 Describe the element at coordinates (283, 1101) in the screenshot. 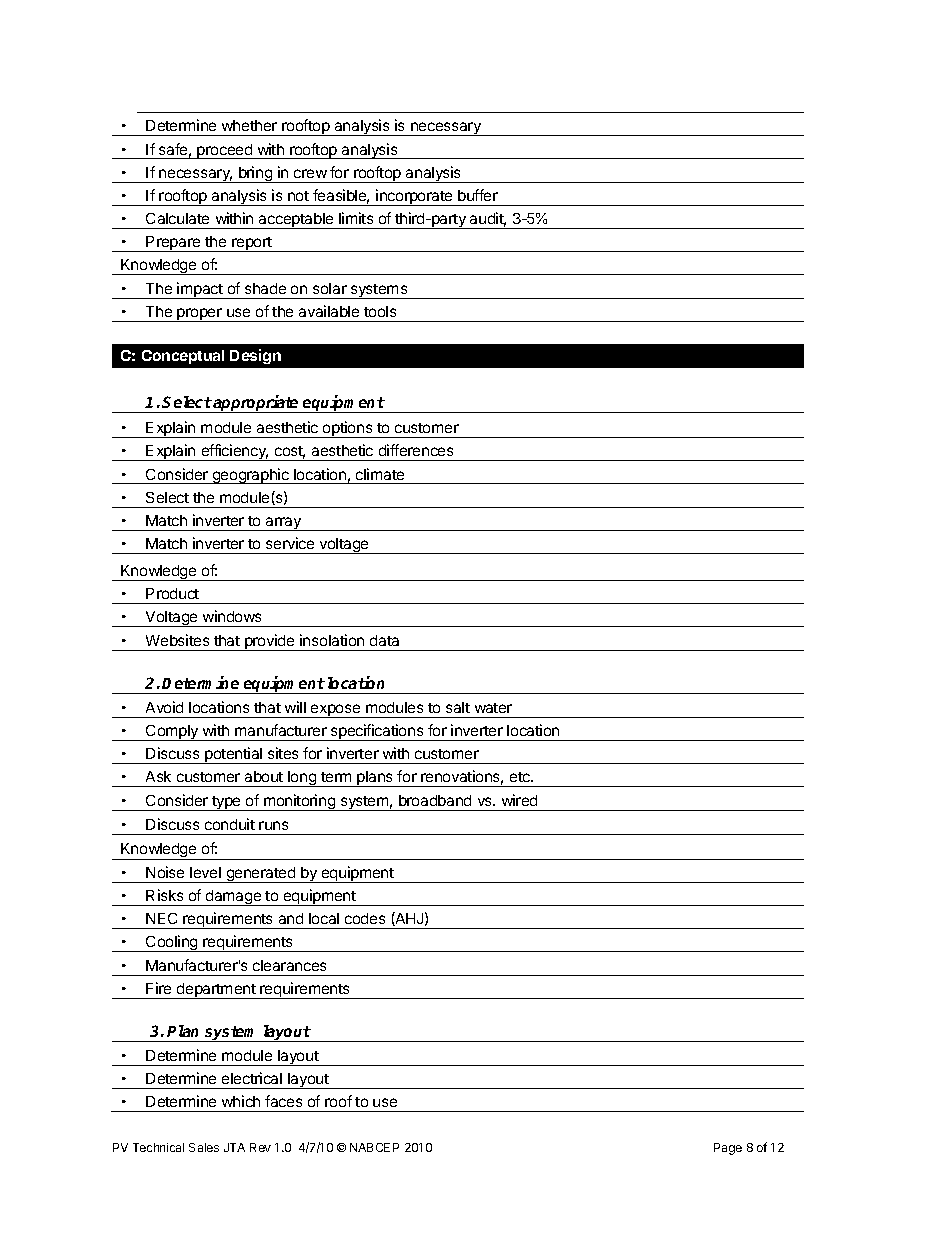

I see `faces` at that location.
